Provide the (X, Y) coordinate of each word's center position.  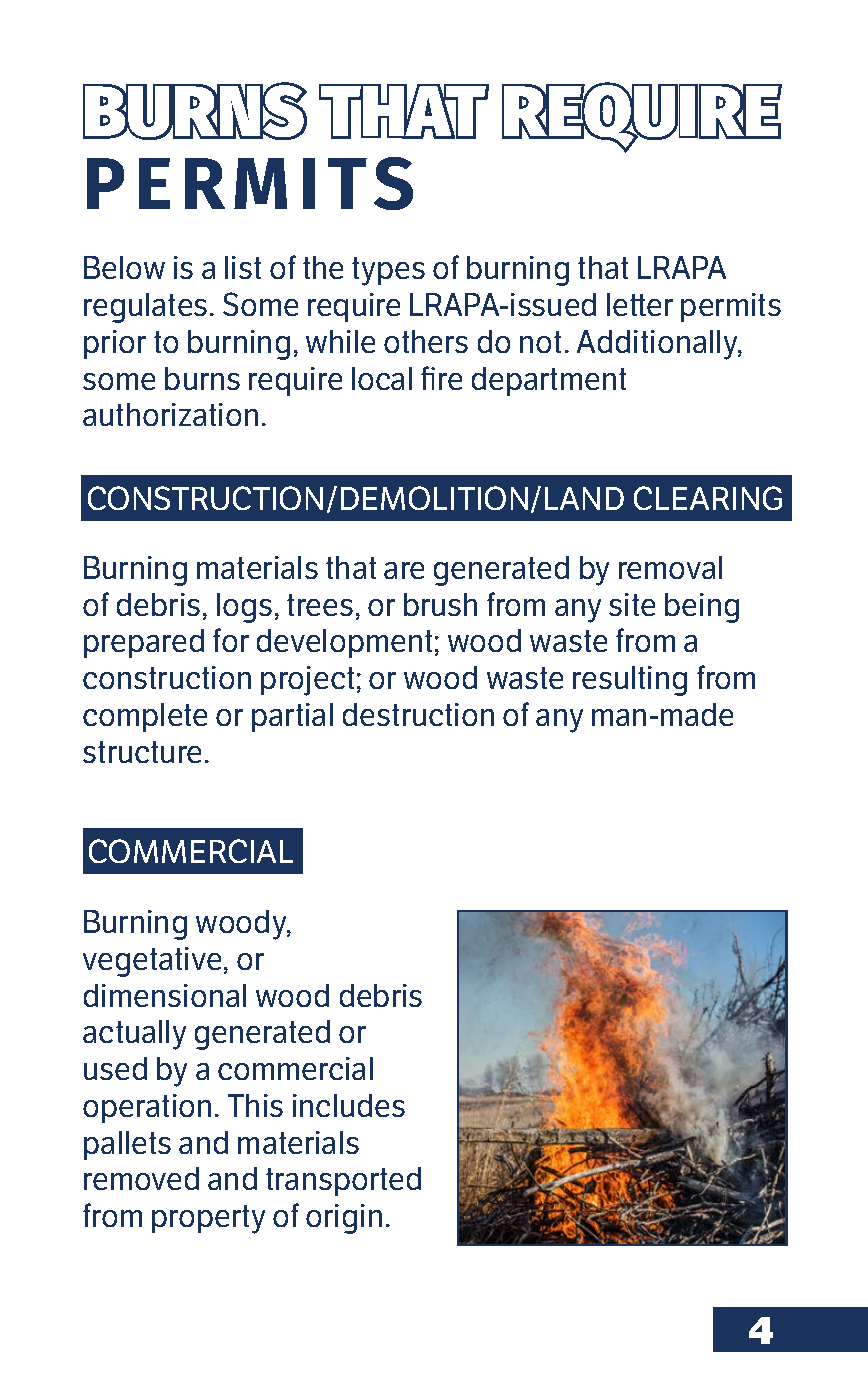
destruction (418, 714)
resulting (630, 681)
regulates (145, 308)
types (388, 271)
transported (343, 1181)
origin (344, 1219)
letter (640, 304)
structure (142, 752)
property (208, 1219)
